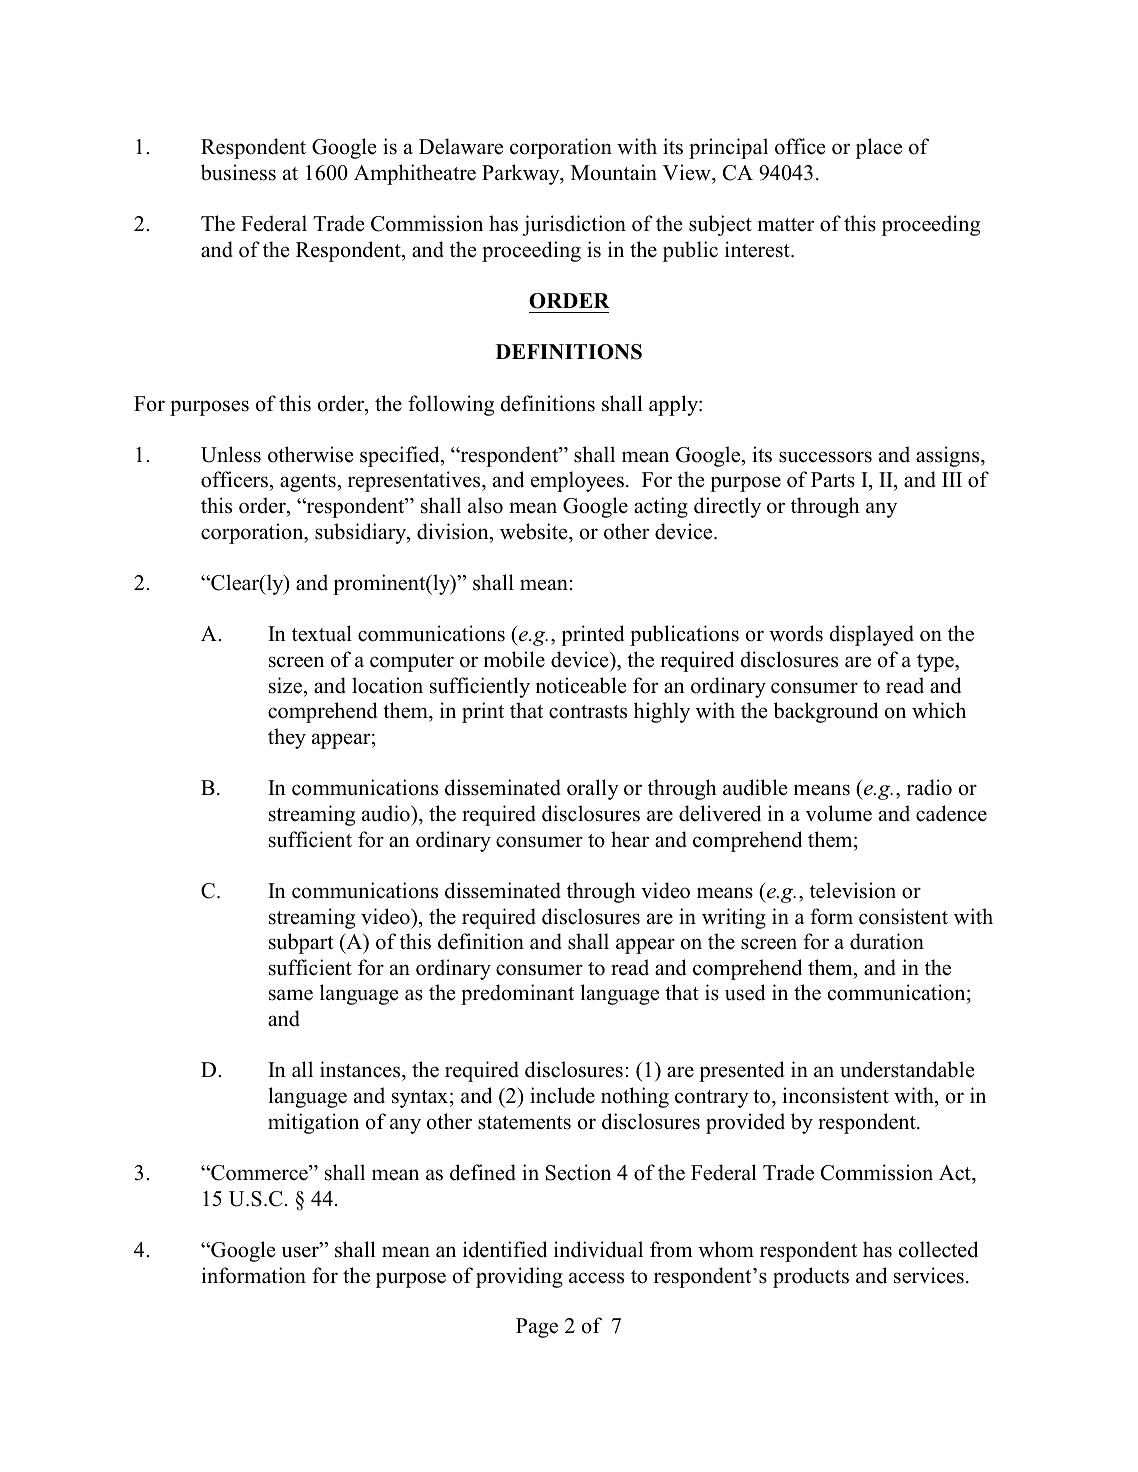 This page has width=1138, height=1472. I want to click on access, so click(596, 1278).
